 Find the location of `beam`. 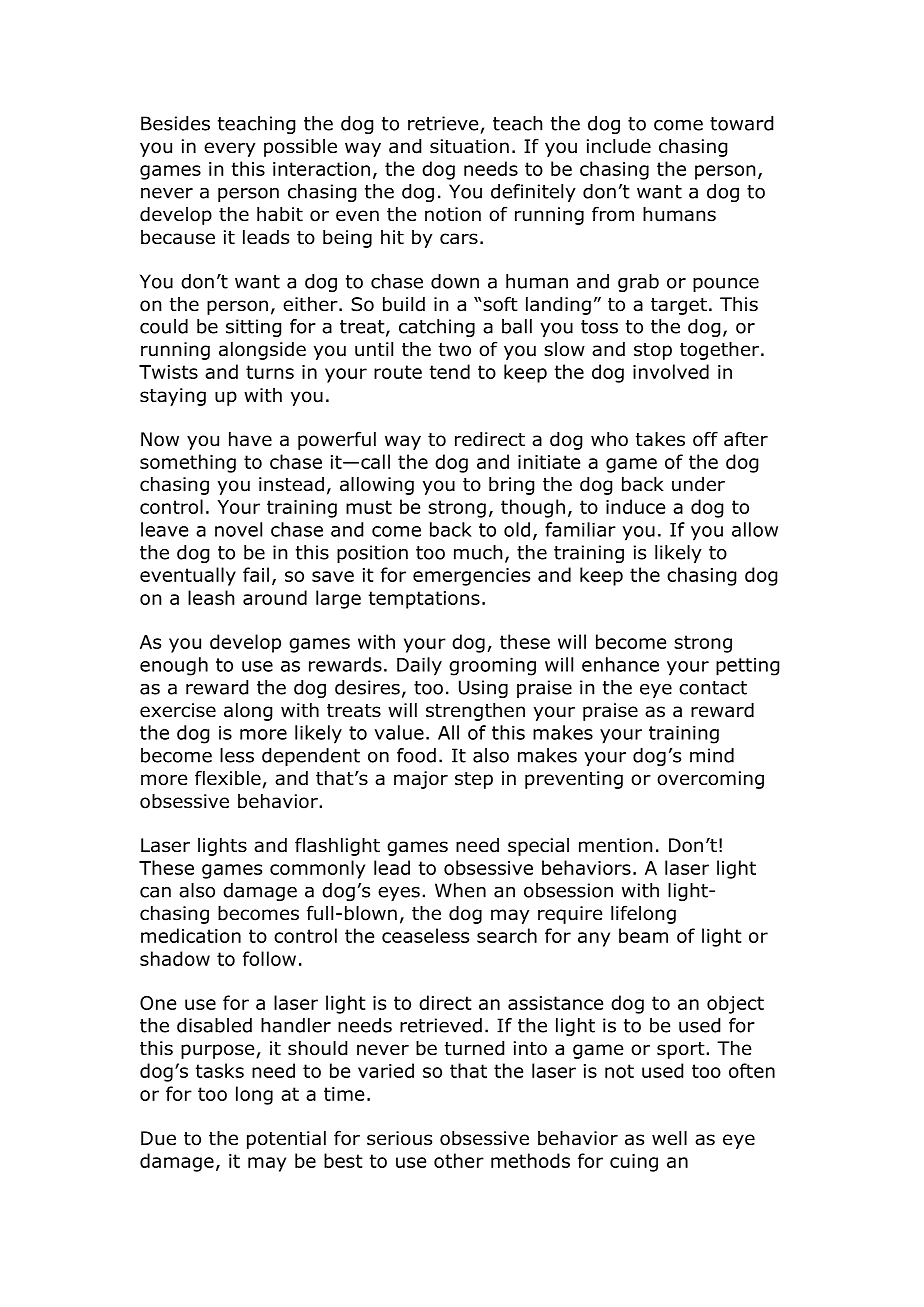

beam is located at coordinates (643, 935).
